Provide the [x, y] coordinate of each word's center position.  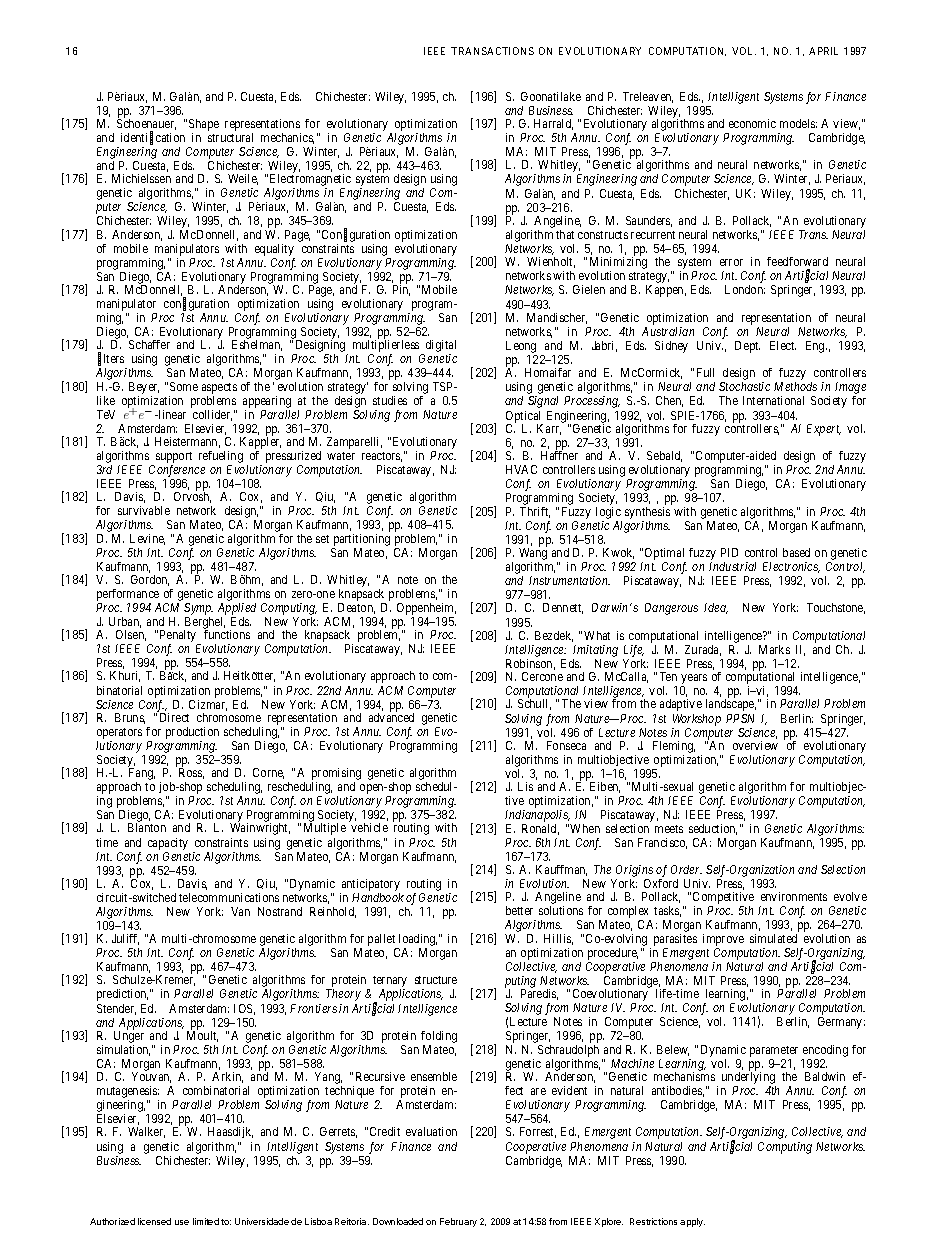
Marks [774, 649]
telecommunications [229, 897]
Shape [204, 125]
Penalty [179, 637]
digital [441, 347]
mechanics [287, 138]
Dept [747, 347]
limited [206, 1221]
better [519, 910]
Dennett [563, 608]
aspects [219, 388]
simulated [773, 938]
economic [752, 123]
